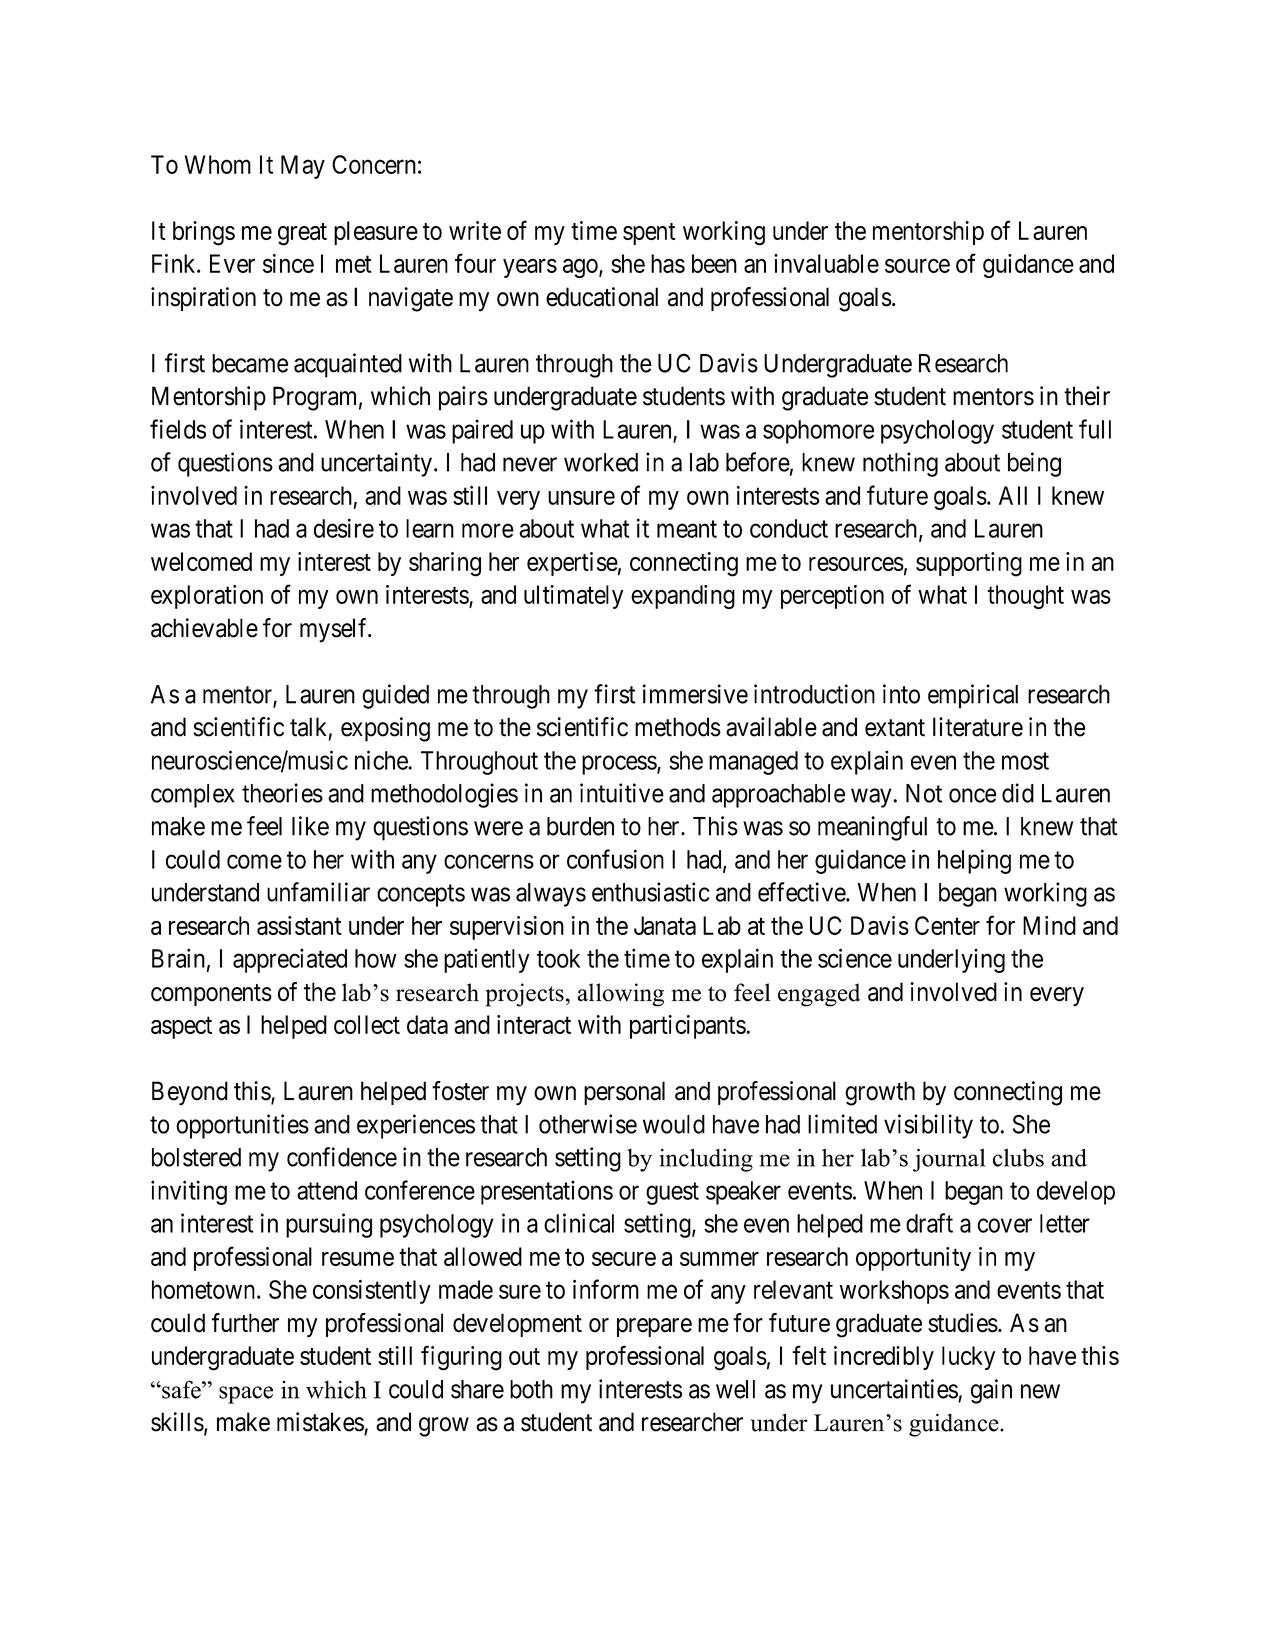  I want to click on great, so click(302, 234).
